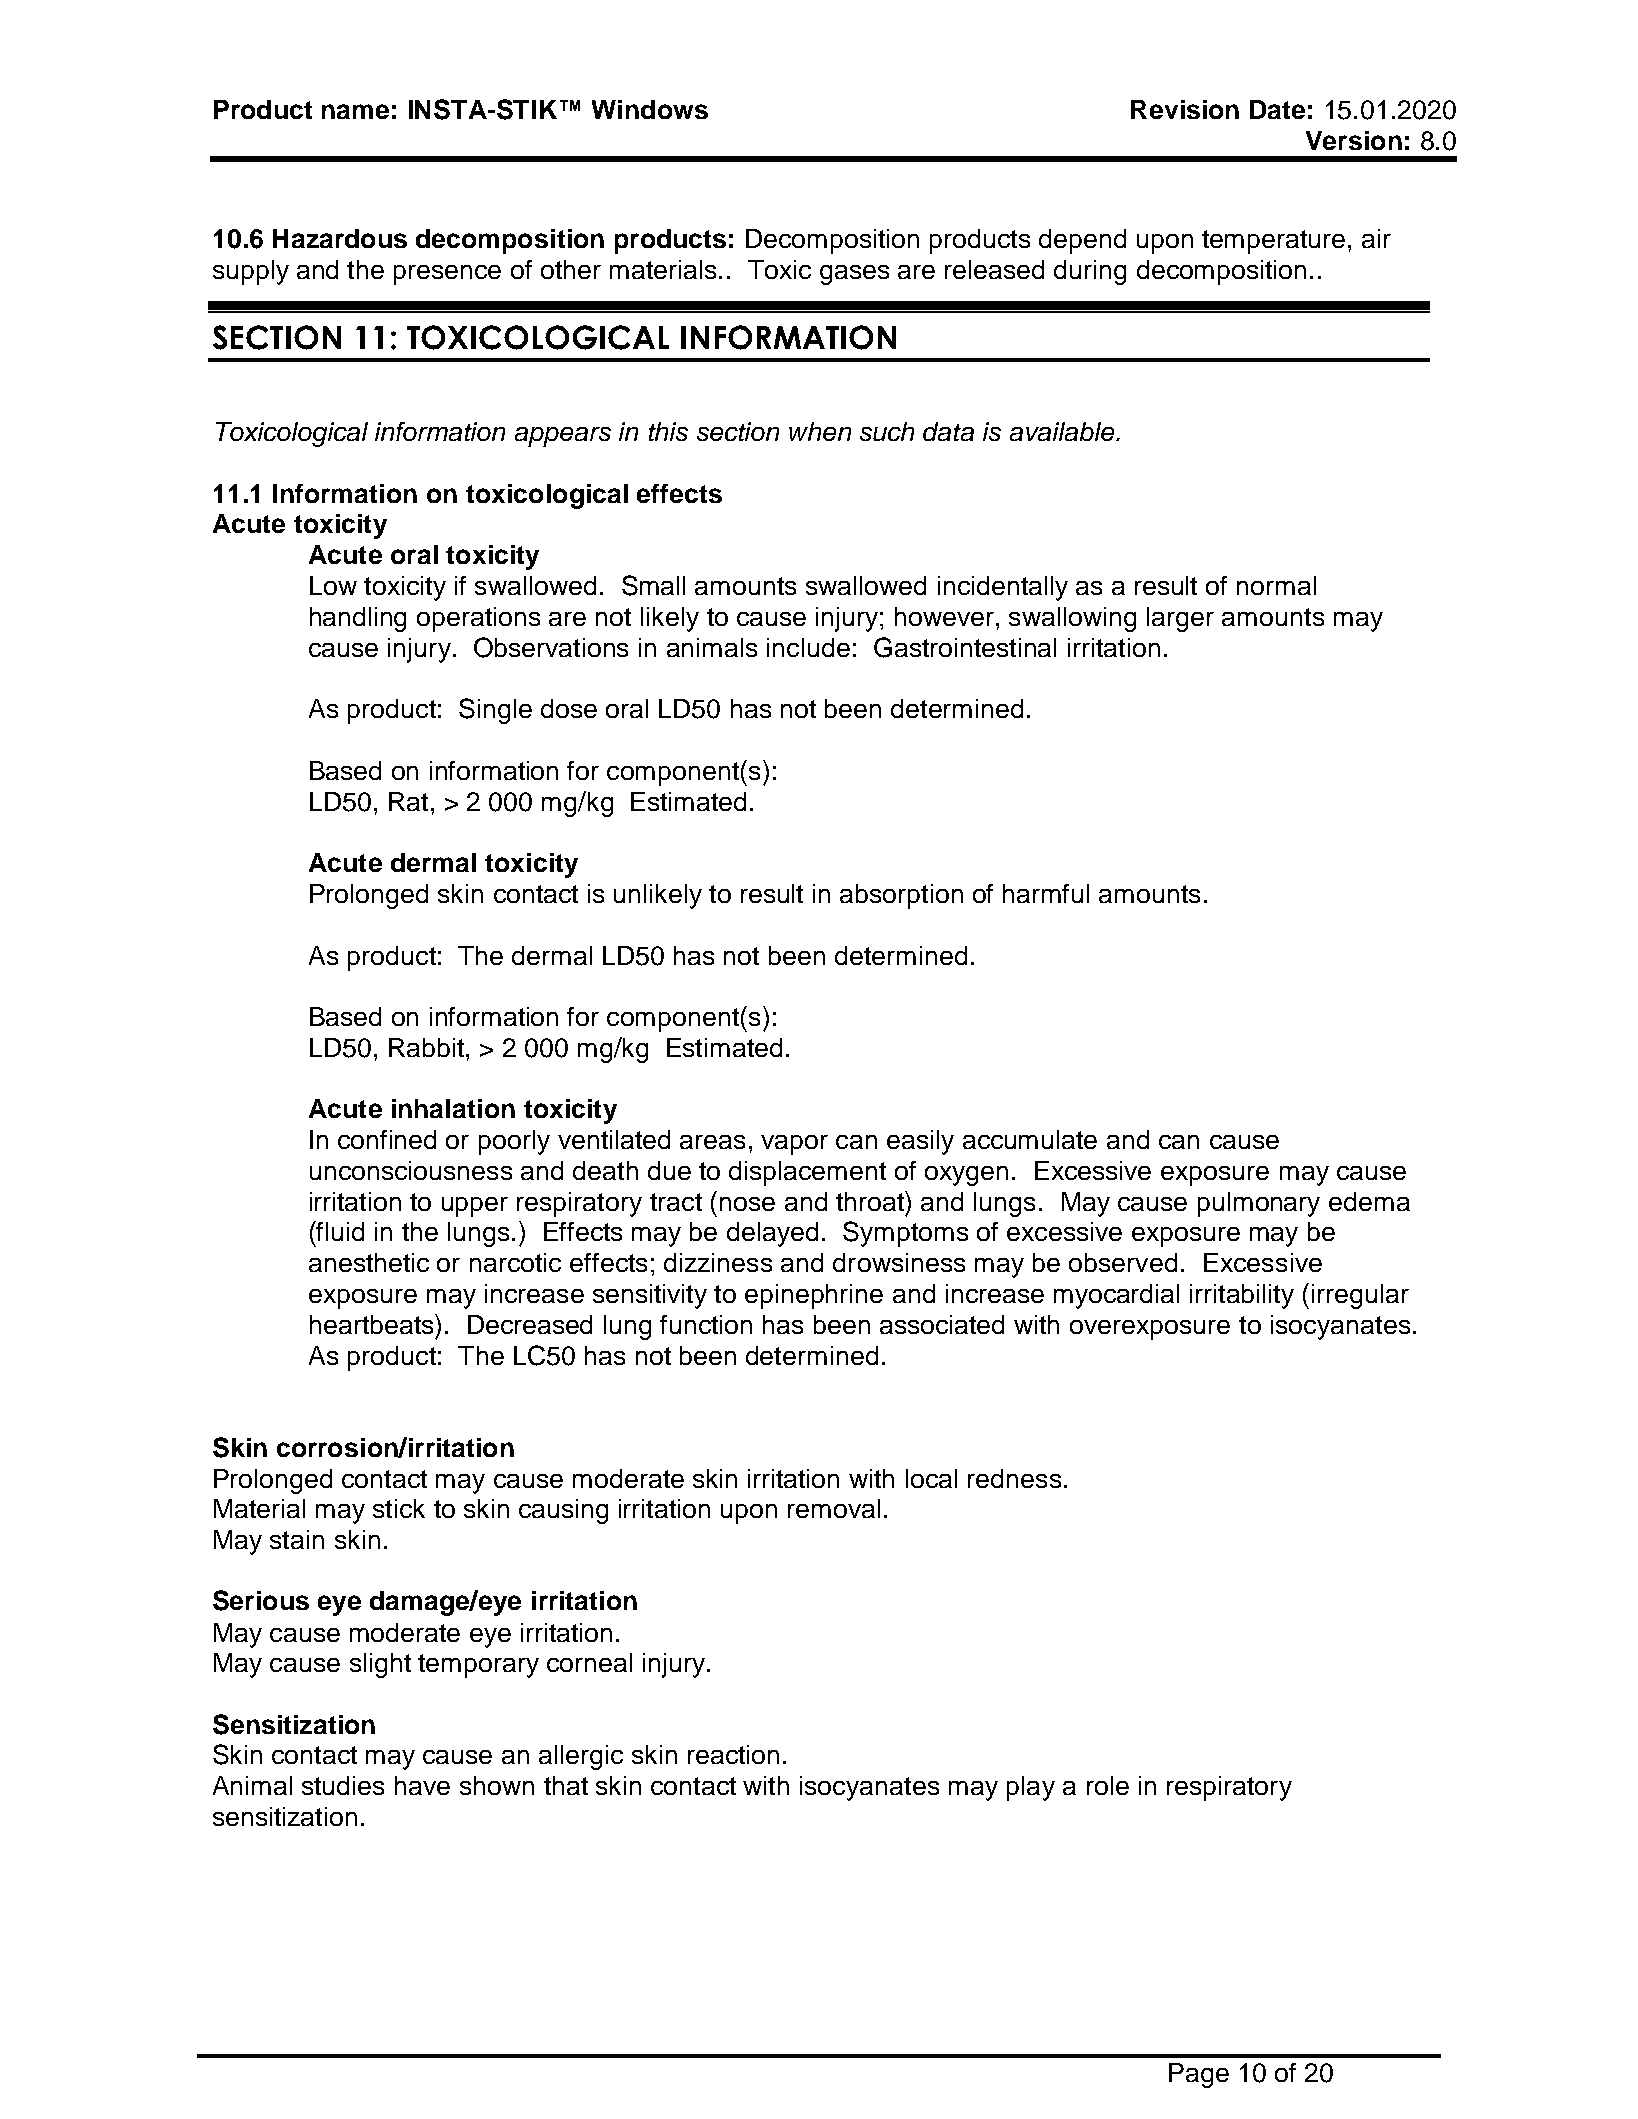 This screenshot has width=1638, height=2119. I want to click on Page, so click(1199, 2075).
